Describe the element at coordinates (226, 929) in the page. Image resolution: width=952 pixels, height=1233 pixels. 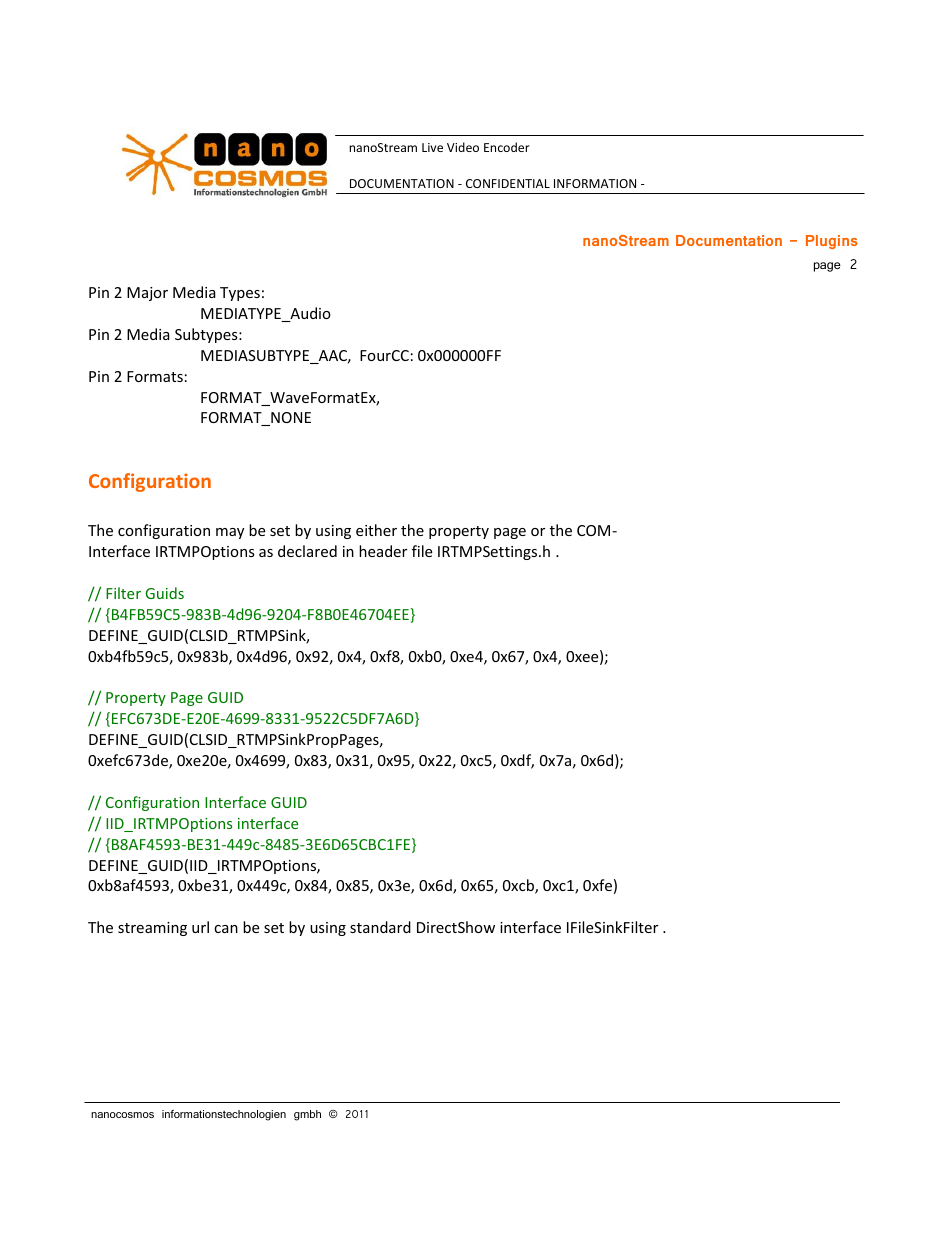
I see `can` at that location.
